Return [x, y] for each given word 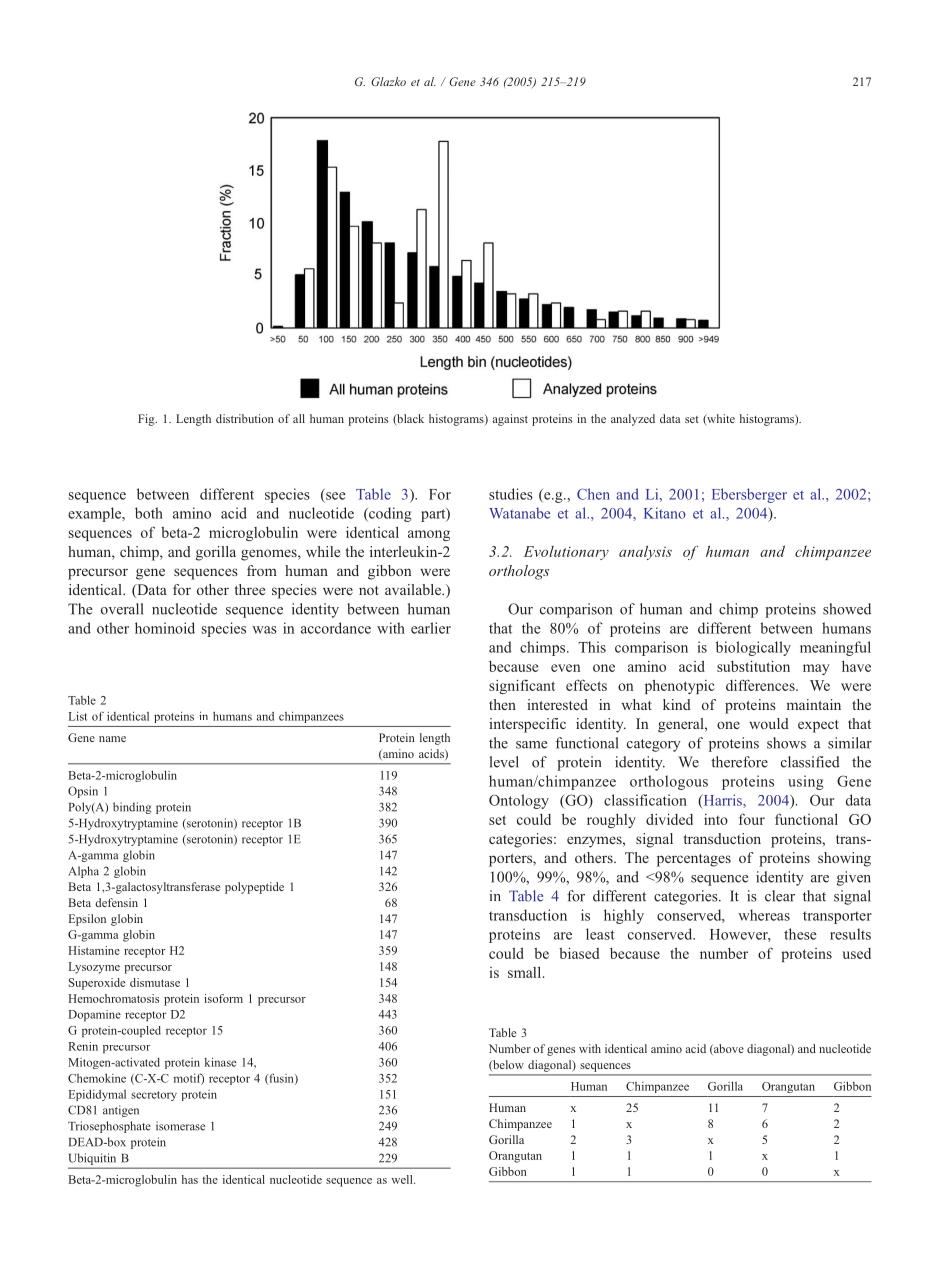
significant [522, 686]
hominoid [165, 628]
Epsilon [87, 920]
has [190, 1179]
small [526, 972]
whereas [764, 915]
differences [761, 685]
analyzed [633, 420]
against [510, 420]
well [403, 1179]
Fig [147, 420]
